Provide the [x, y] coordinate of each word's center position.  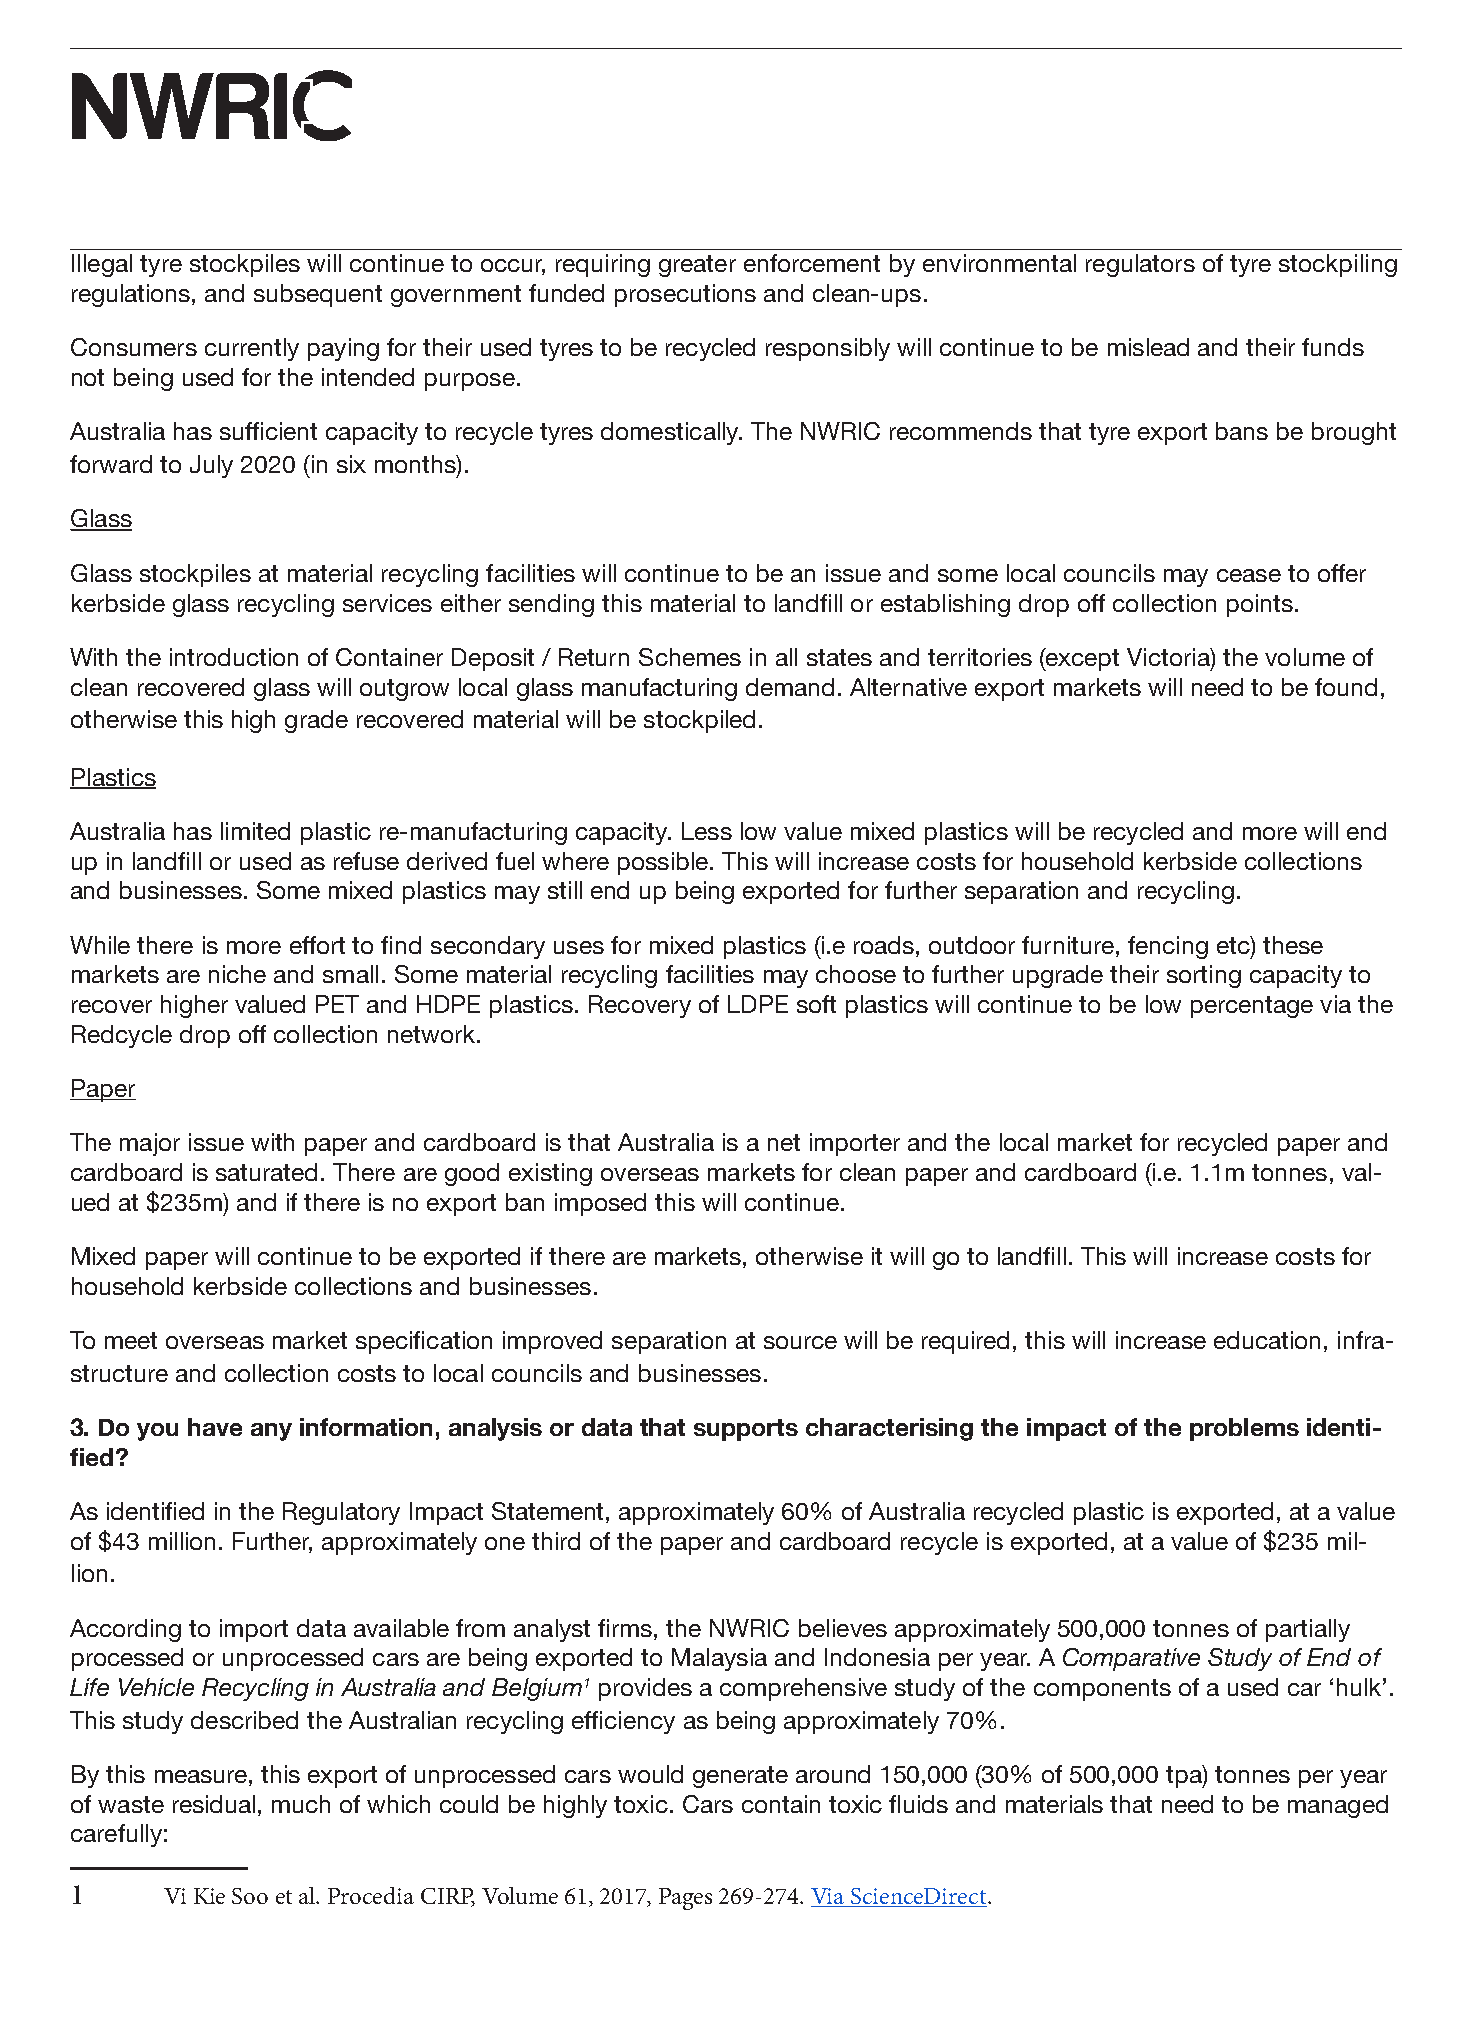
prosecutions [685, 295]
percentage [1252, 1007]
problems [1244, 1429]
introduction [234, 657]
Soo [250, 1896]
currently [252, 349]
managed [1338, 1806]
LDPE [758, 1004]
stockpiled [699, 721]
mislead [1148, 347]
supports [746, 1430]
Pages [685, 1899]
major [150, 1144]
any [271, 1432]
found [1346, 687]
